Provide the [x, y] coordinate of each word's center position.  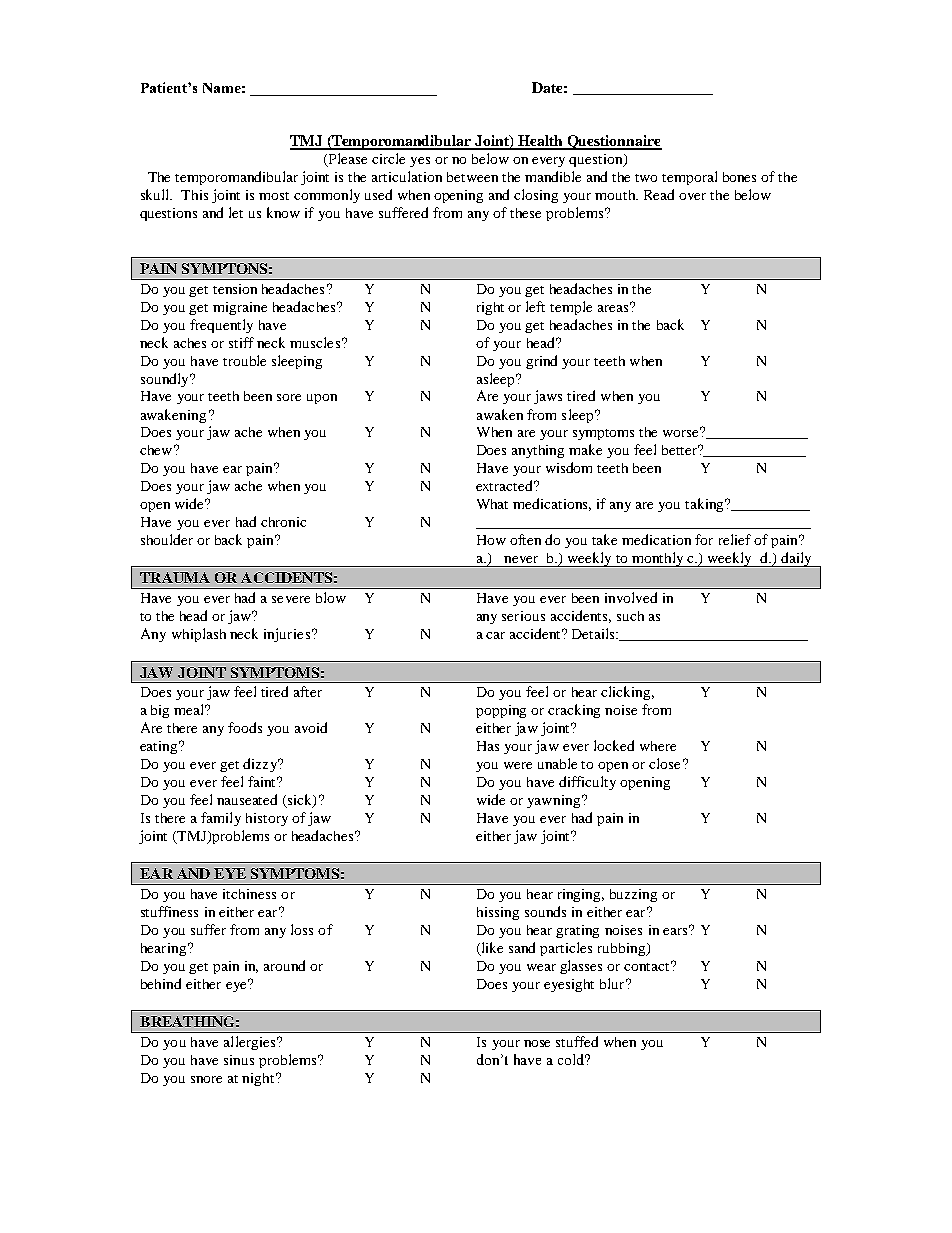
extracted [506, 485]
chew [156, 450]
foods [245, 727]
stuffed [577, 1041]
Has [488, 746]
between [472, 177]
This [194, 195]
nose [537, 1043]
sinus [239, 1060]
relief [735, 539]
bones [739, 177]
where [658, 746]
